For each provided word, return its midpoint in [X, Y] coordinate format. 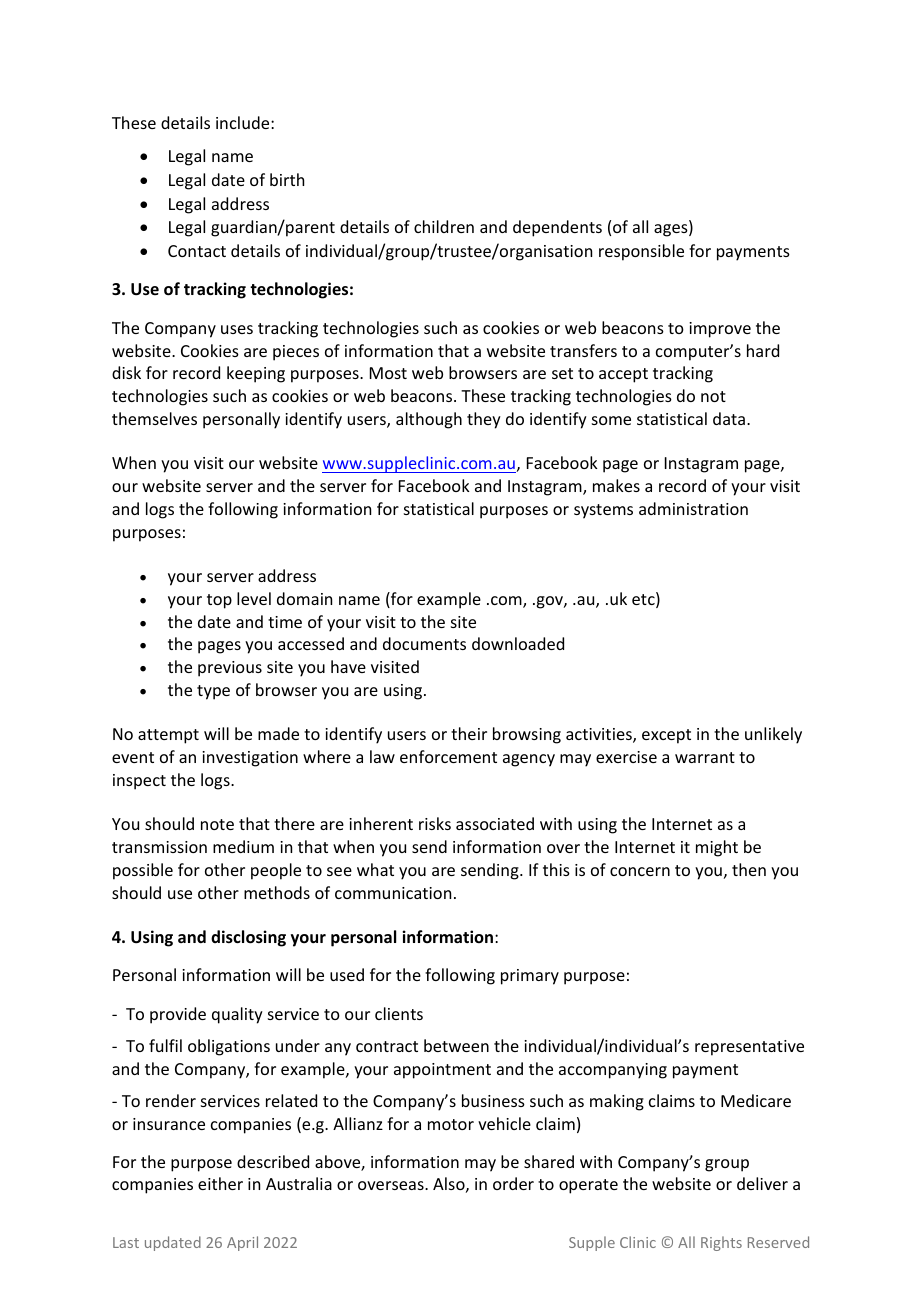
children [444, 226]
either [220, 1183]
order [513, 1183]
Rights [721, 1243]
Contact [197, 251]
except [666, 736]
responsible [641, 252]
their [469, 733]
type [213, 692]
